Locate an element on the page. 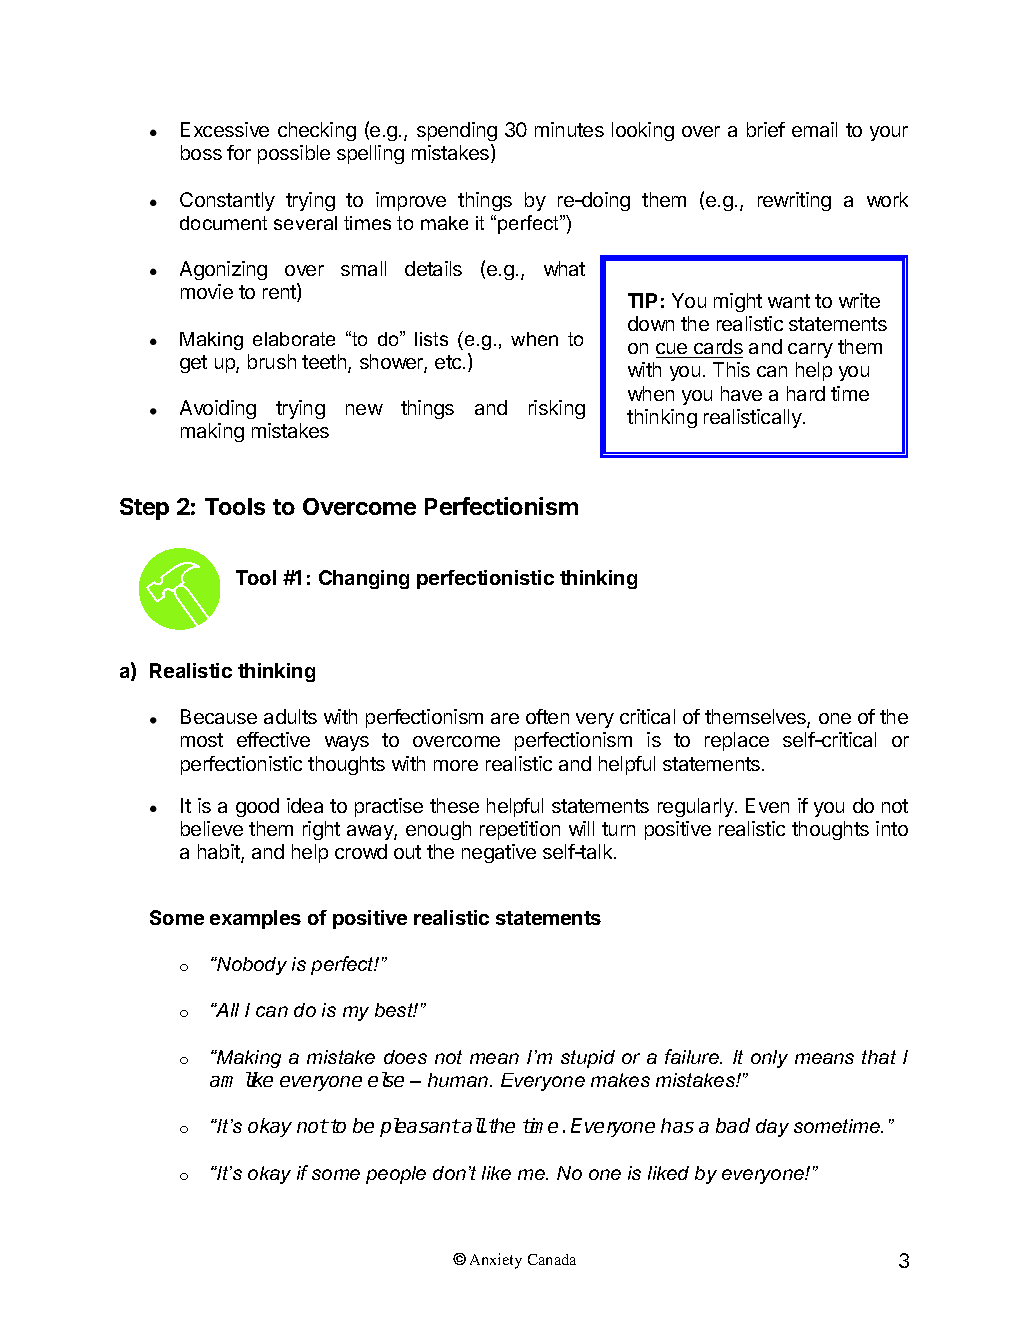  people is located at coordinates (396, 1175).
